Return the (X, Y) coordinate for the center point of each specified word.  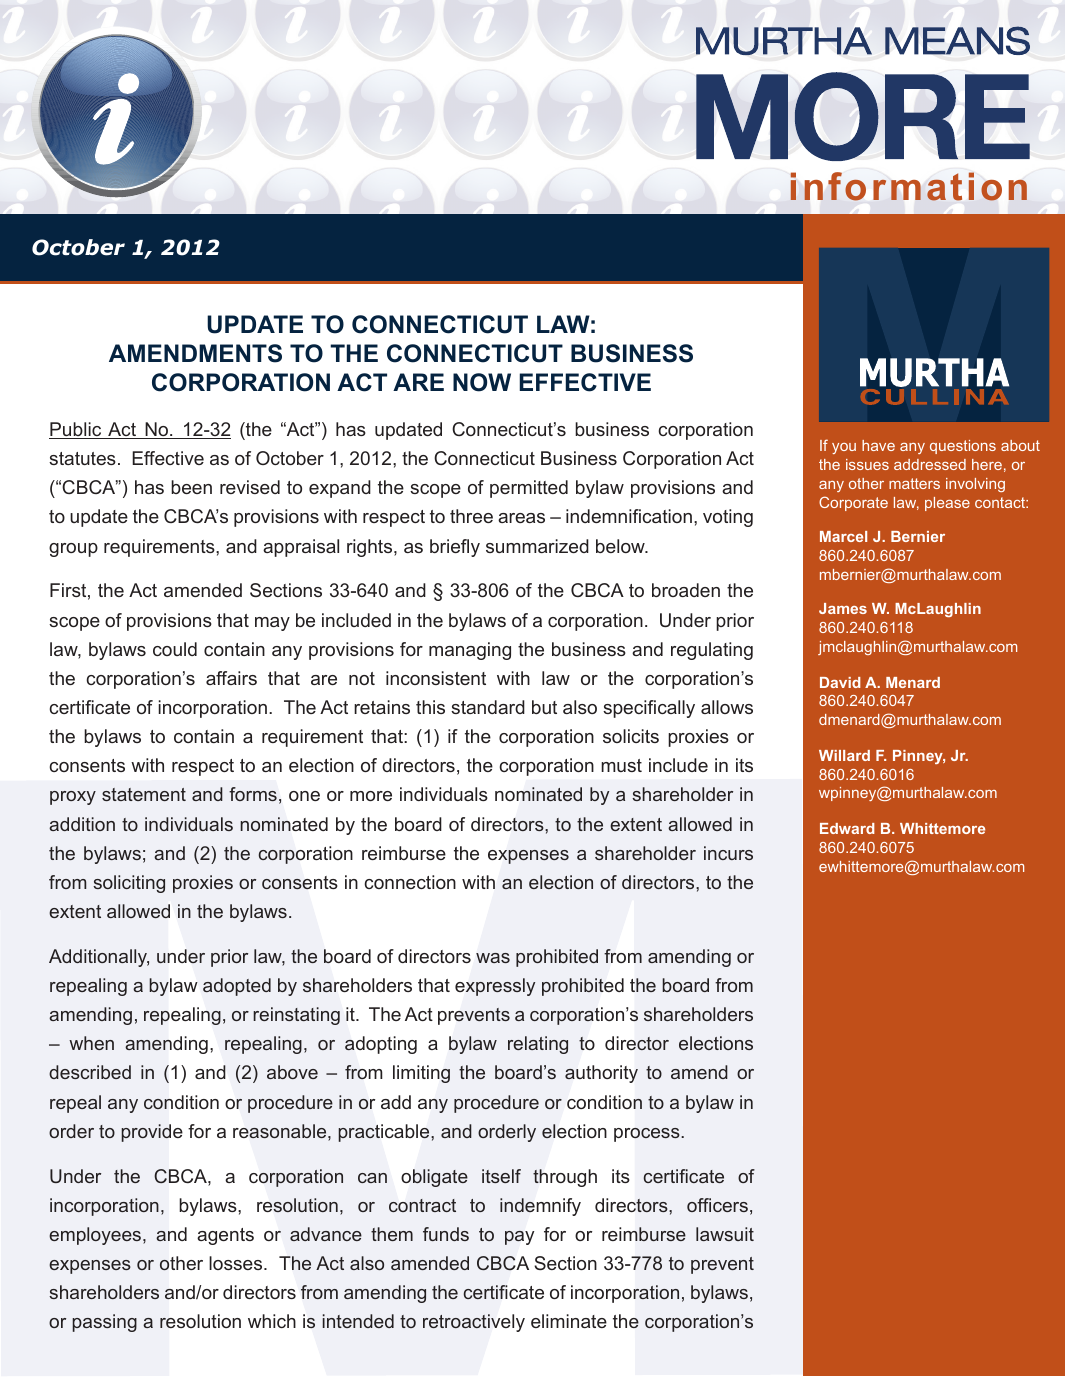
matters (914, 483)
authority (601, 1074)
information (909, 186)
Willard (844, 755)
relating (538, 1045)
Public (76, 430)
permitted (529, 489)
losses (237, 1263)
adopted (237, 987)
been (191, 487)
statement (144, 794)
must (621, 765)
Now (482, 382)
